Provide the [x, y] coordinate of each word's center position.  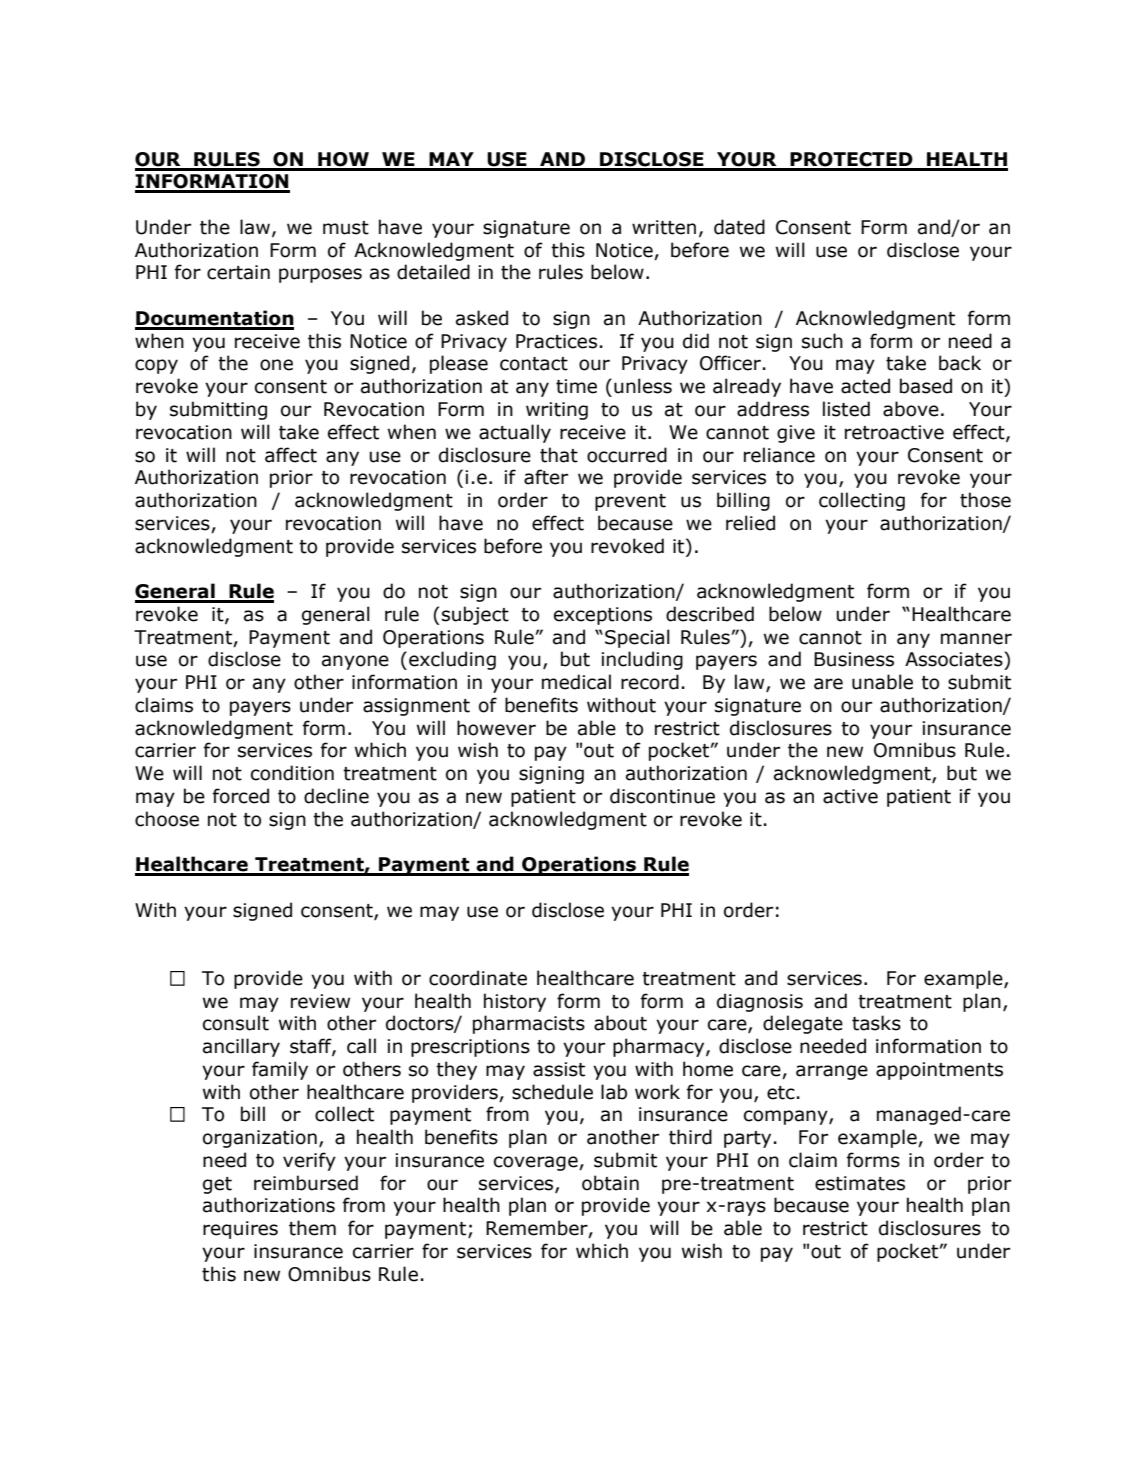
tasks [876, 1023]
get [217, 1185]
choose [167, 819]
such [822, 341]
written [664, 227]
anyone [355, 662]
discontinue [662, 796]
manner [976, 639]
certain [238, 272]
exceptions [603, 616]
